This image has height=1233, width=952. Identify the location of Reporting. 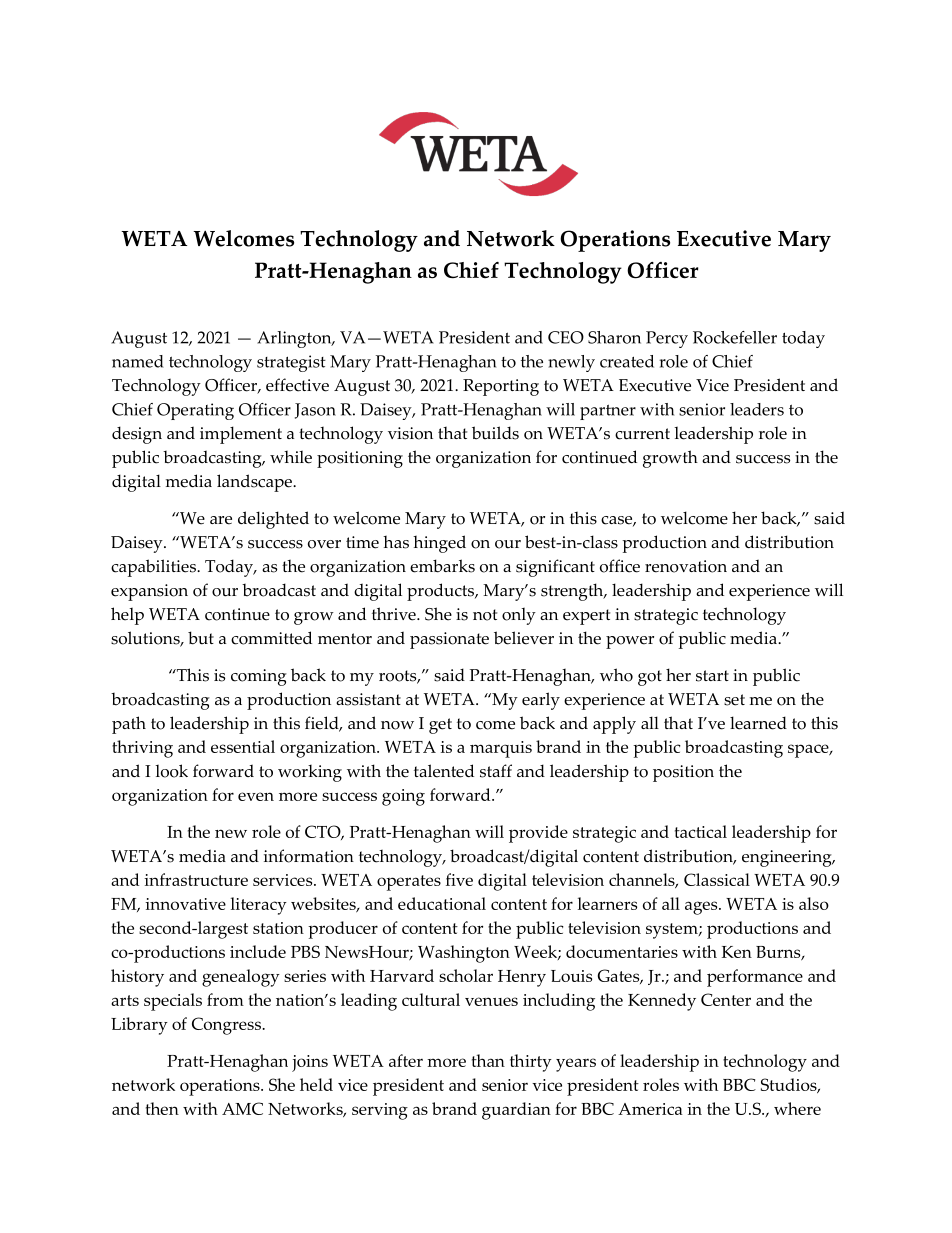
(501, 387).
